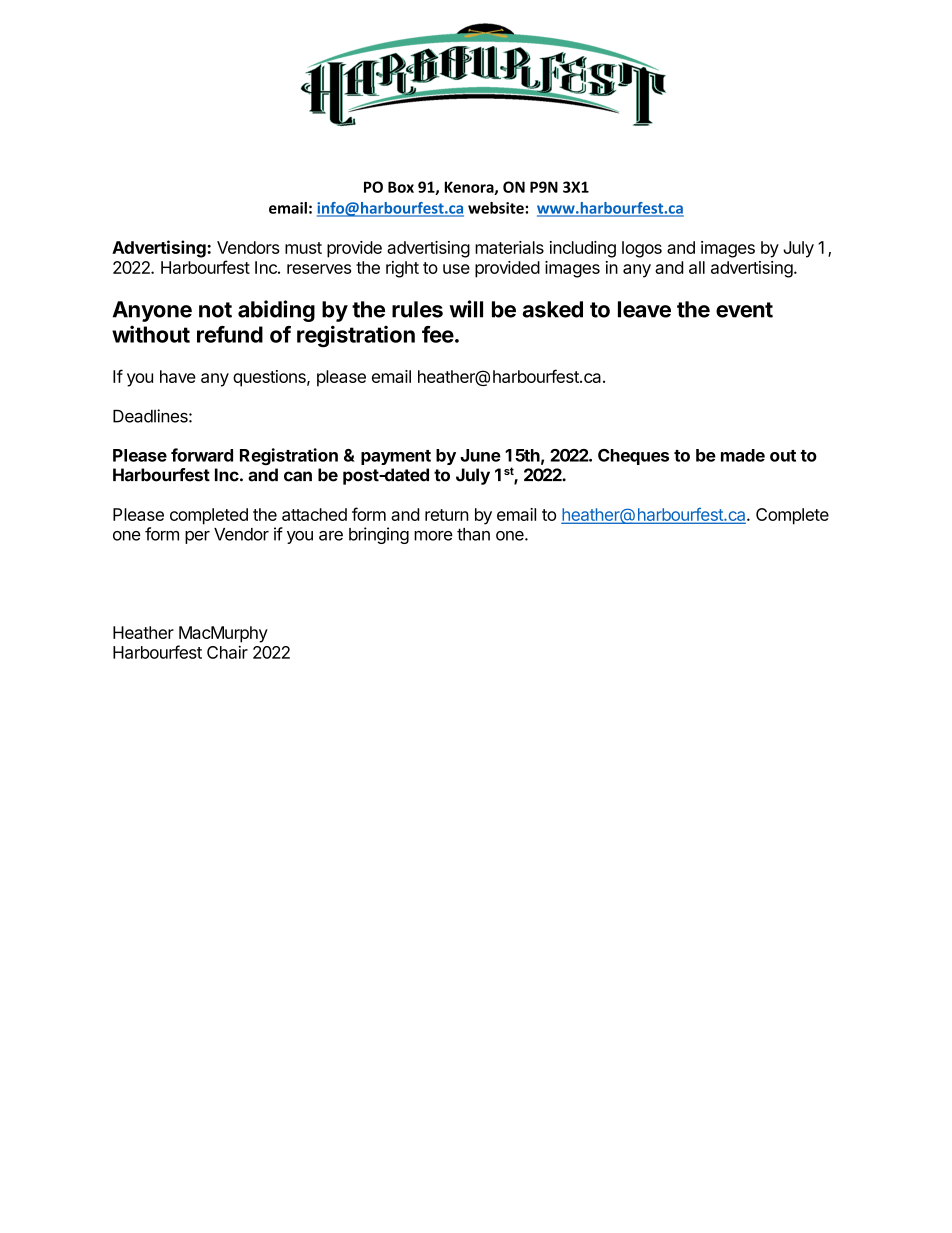 The width and height of the screenshot is (952, 1233). I want to click on per, so click(197, 537).
